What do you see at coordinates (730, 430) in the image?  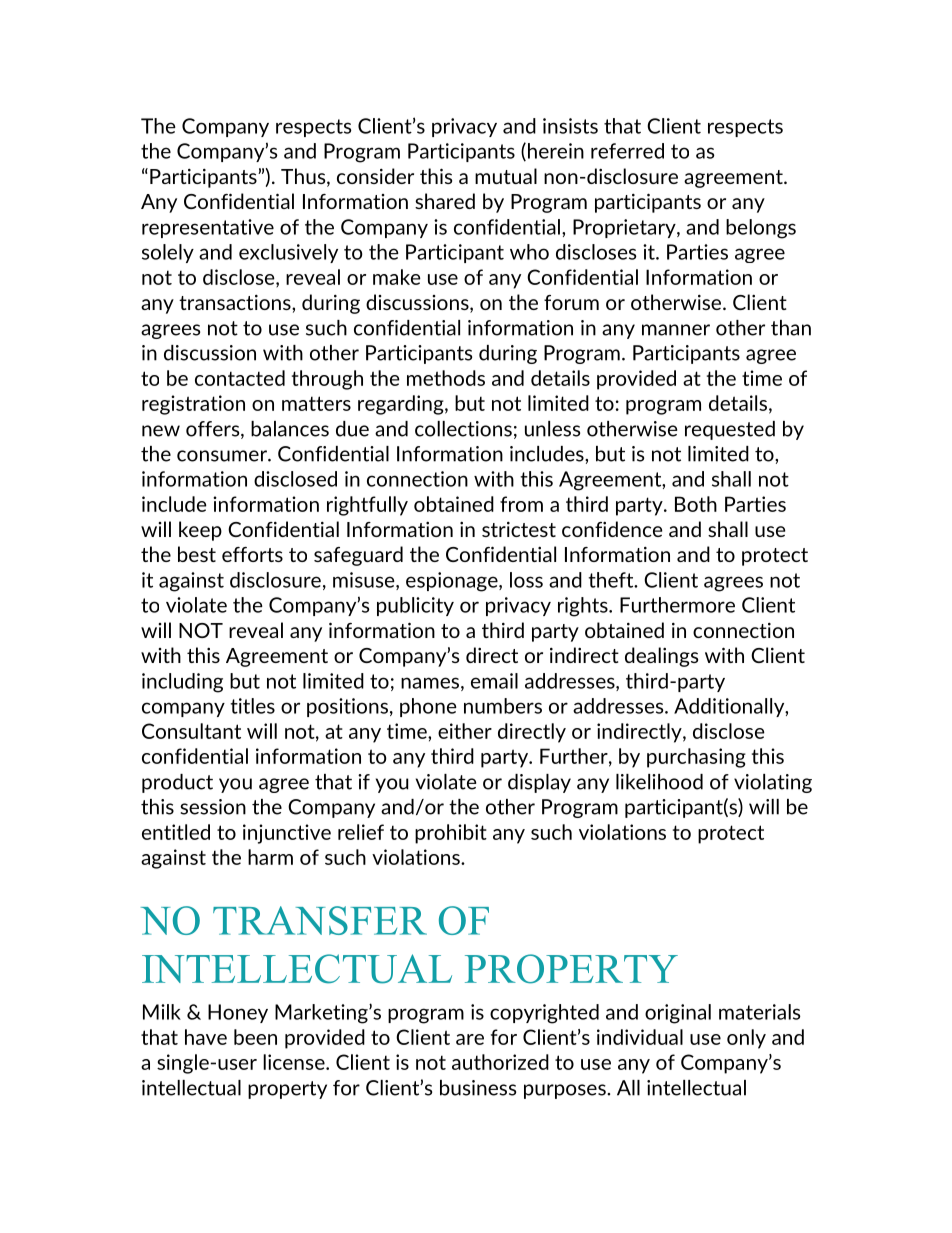 I see `requested` at bounding box center [730, 430].
